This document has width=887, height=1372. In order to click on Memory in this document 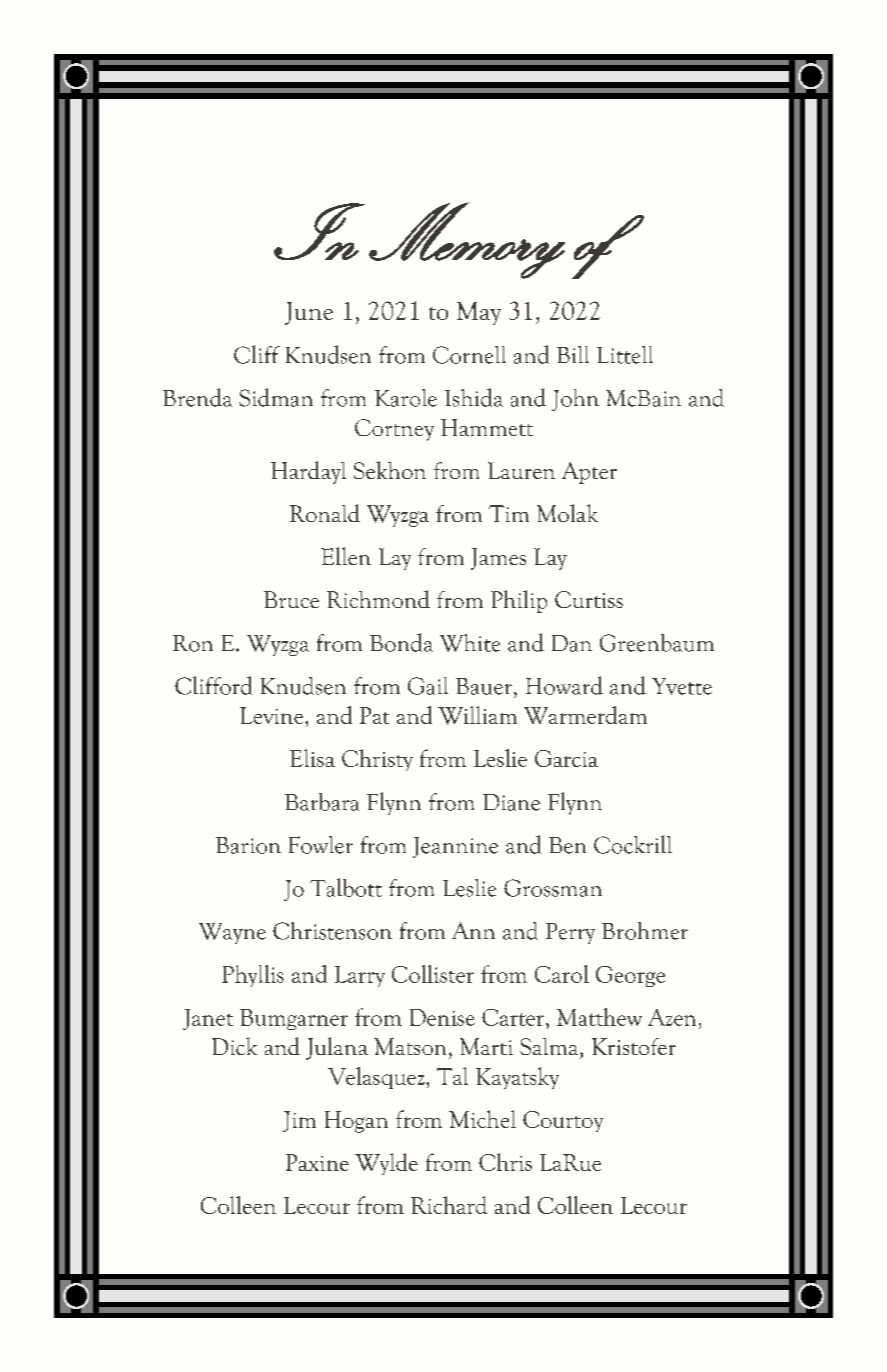, I will do `click(467, 240)`.
